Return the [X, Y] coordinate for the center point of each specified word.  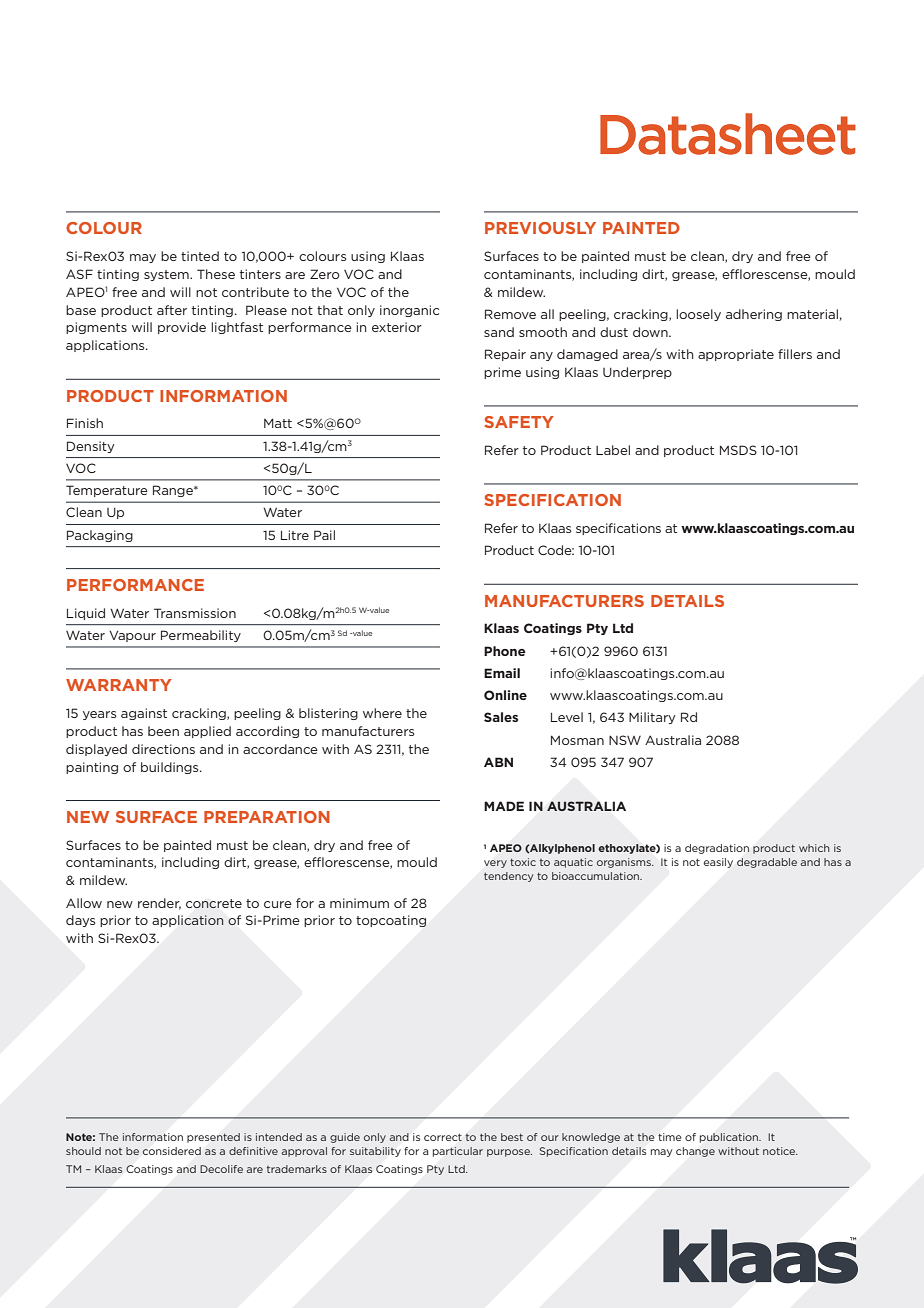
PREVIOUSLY [540, 228]
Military [652, 718]
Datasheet [728, 134]
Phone [505, 651]
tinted [200, 256]
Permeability [201, 636]
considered [171, 1151]
